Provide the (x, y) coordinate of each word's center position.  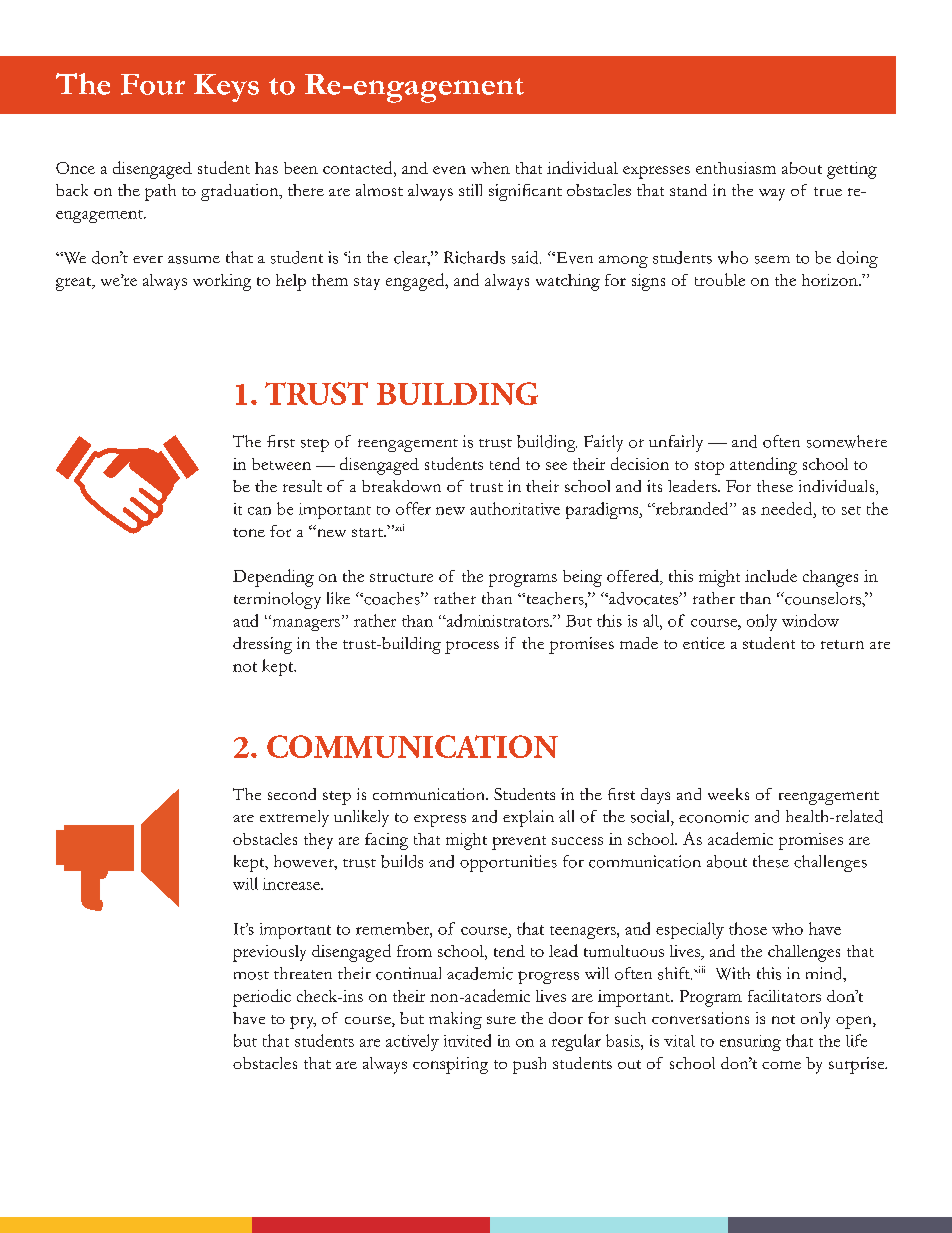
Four (153, 84)
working (222, 282)
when (490, 168)
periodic (262, 998)
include (771, 575)
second (292, 794)
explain (528, 818)
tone (249, 532)
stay (367, 283)
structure (401, 577)
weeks (728, 794)
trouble (720, 279)
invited (467, 1040)
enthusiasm (736, 168)
